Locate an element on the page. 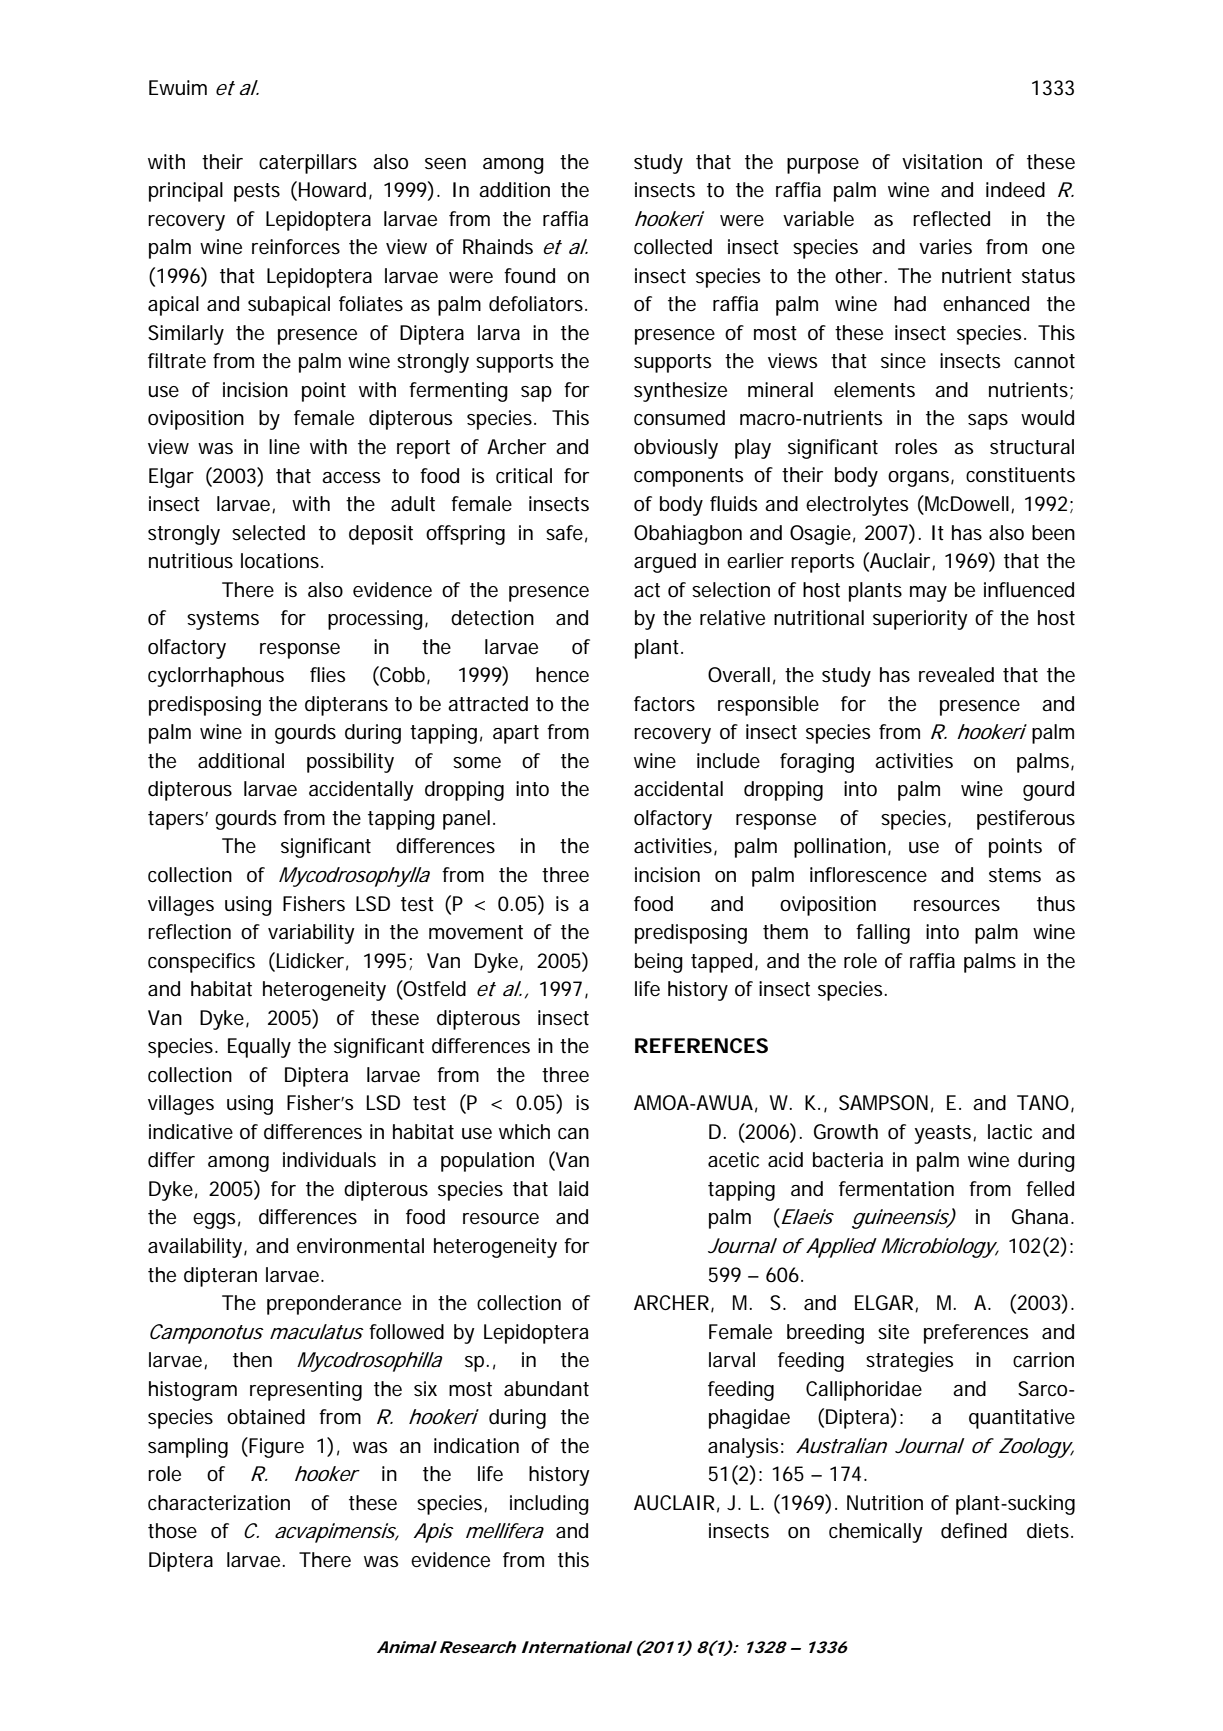 The image size is (1223, 1731). falling is located at coordinates (883, 934).
